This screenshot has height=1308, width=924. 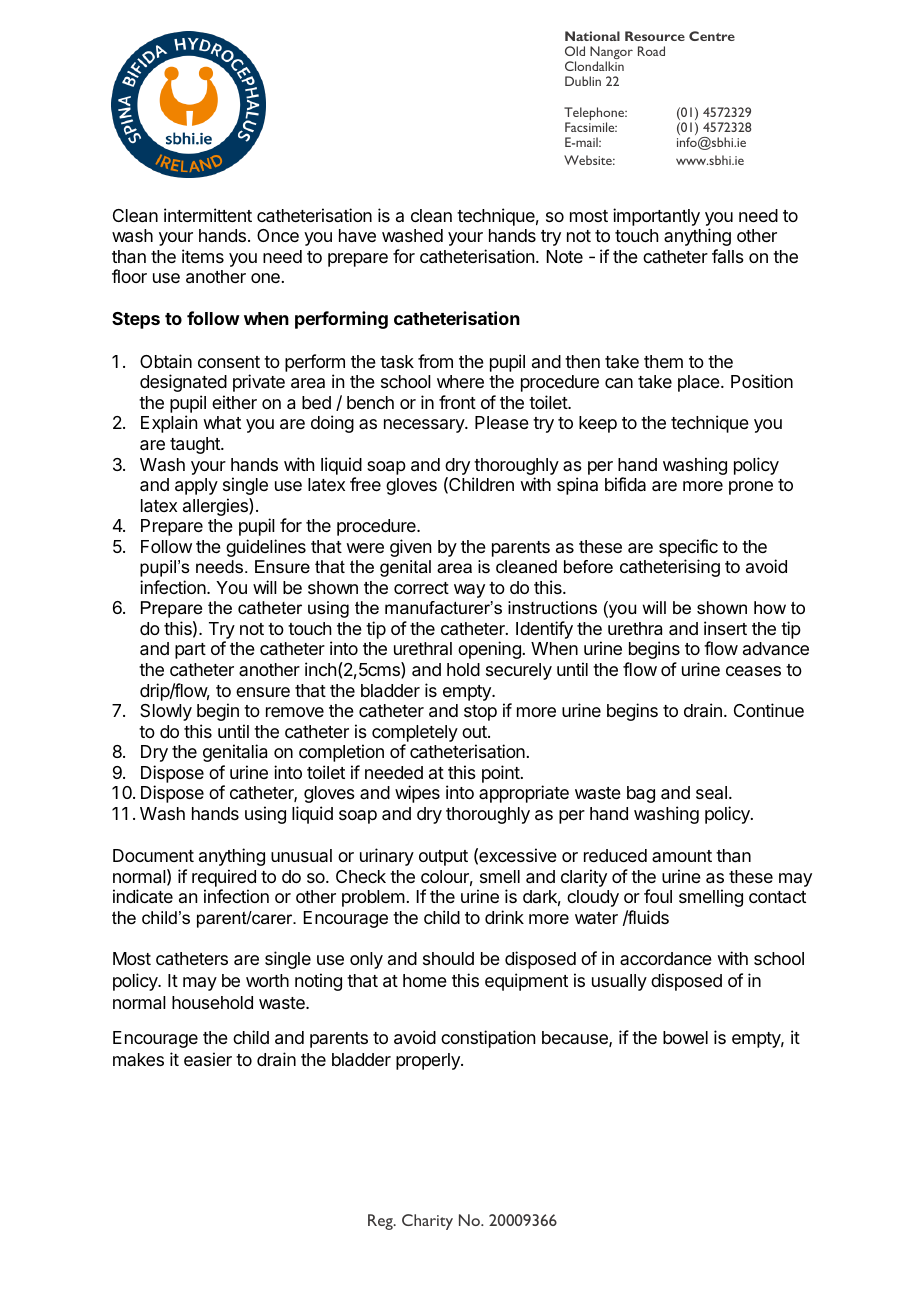 What do you see at coordinates (208, 1059) in the screenshot?
I see `easier` at bounding box center [208, 1059].
